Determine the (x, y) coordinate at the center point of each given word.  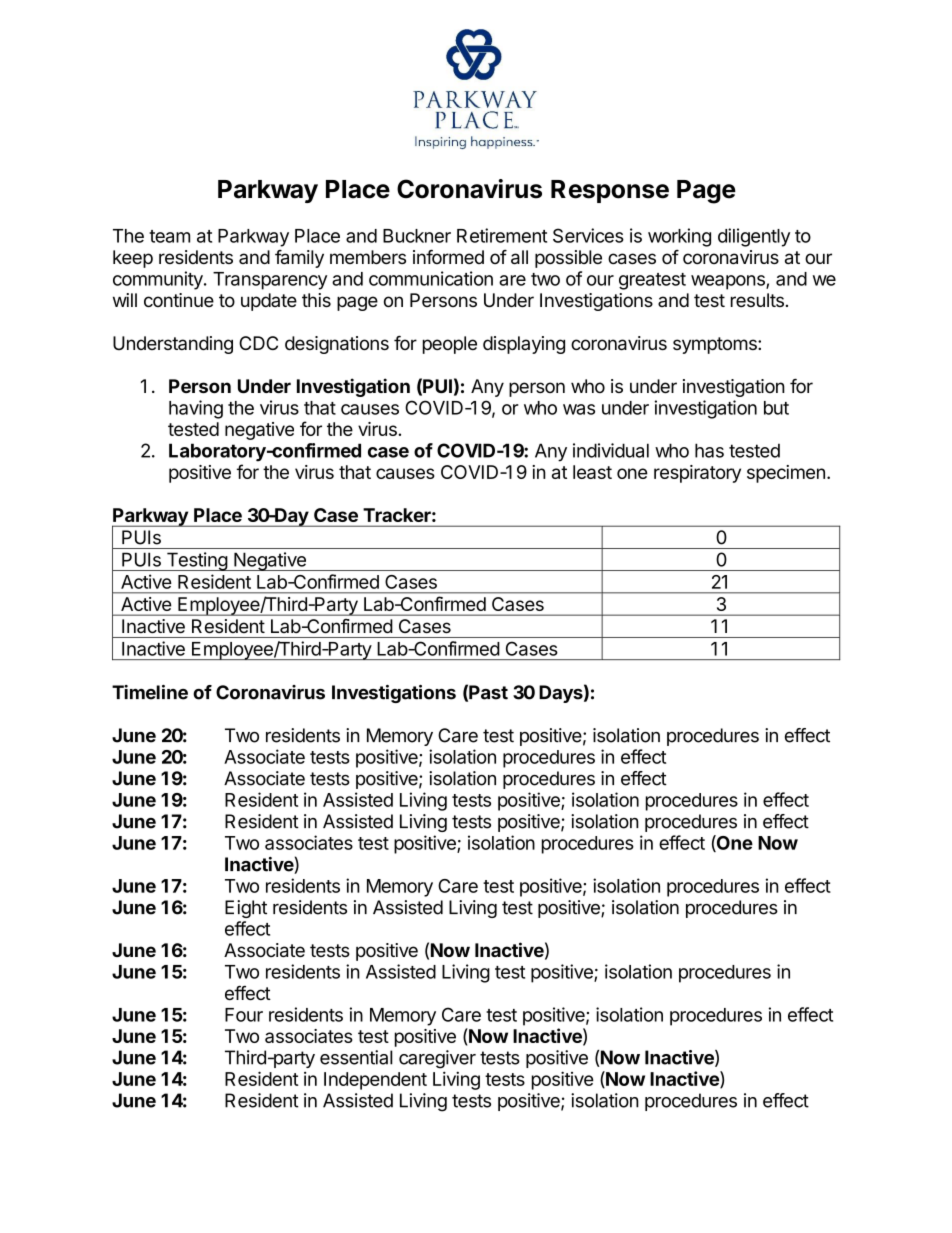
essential (356, 1057)
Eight (246, 909)
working (679, 237)
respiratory (697, 474)
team (169, 236)
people (450, 345)
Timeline (150, 692)
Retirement (502, 235)
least (592, 472)
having (196, 409)
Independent (375, 1081)
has (709, 450)
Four (244, 1015)
